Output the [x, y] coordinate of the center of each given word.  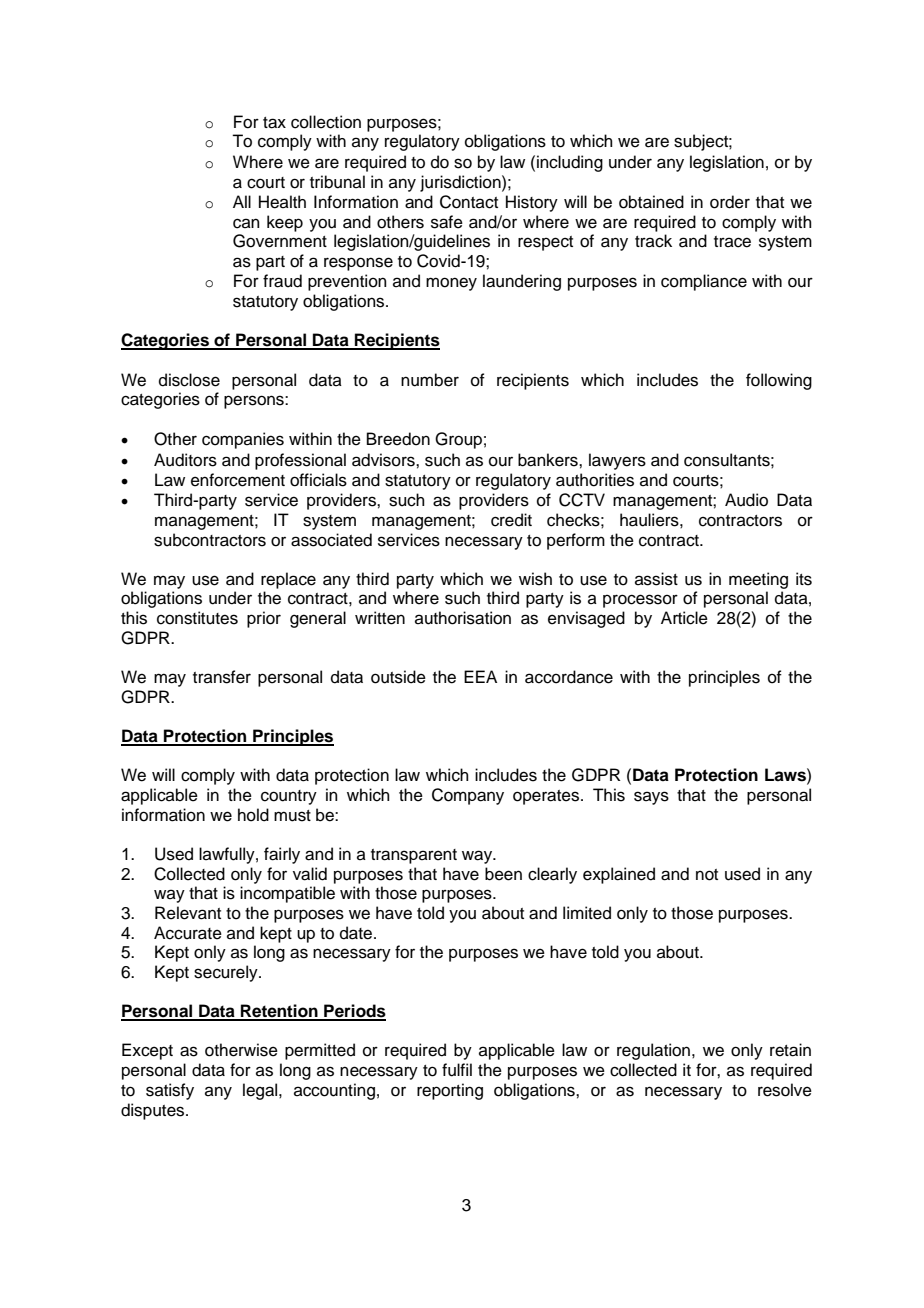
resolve [785, 1090]
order [730, 202]
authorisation [463, 618]
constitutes [197, 618]
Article [684, 618]
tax [274, 123]
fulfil [457, 1070]
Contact [469, 202]
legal [261, 1091]
